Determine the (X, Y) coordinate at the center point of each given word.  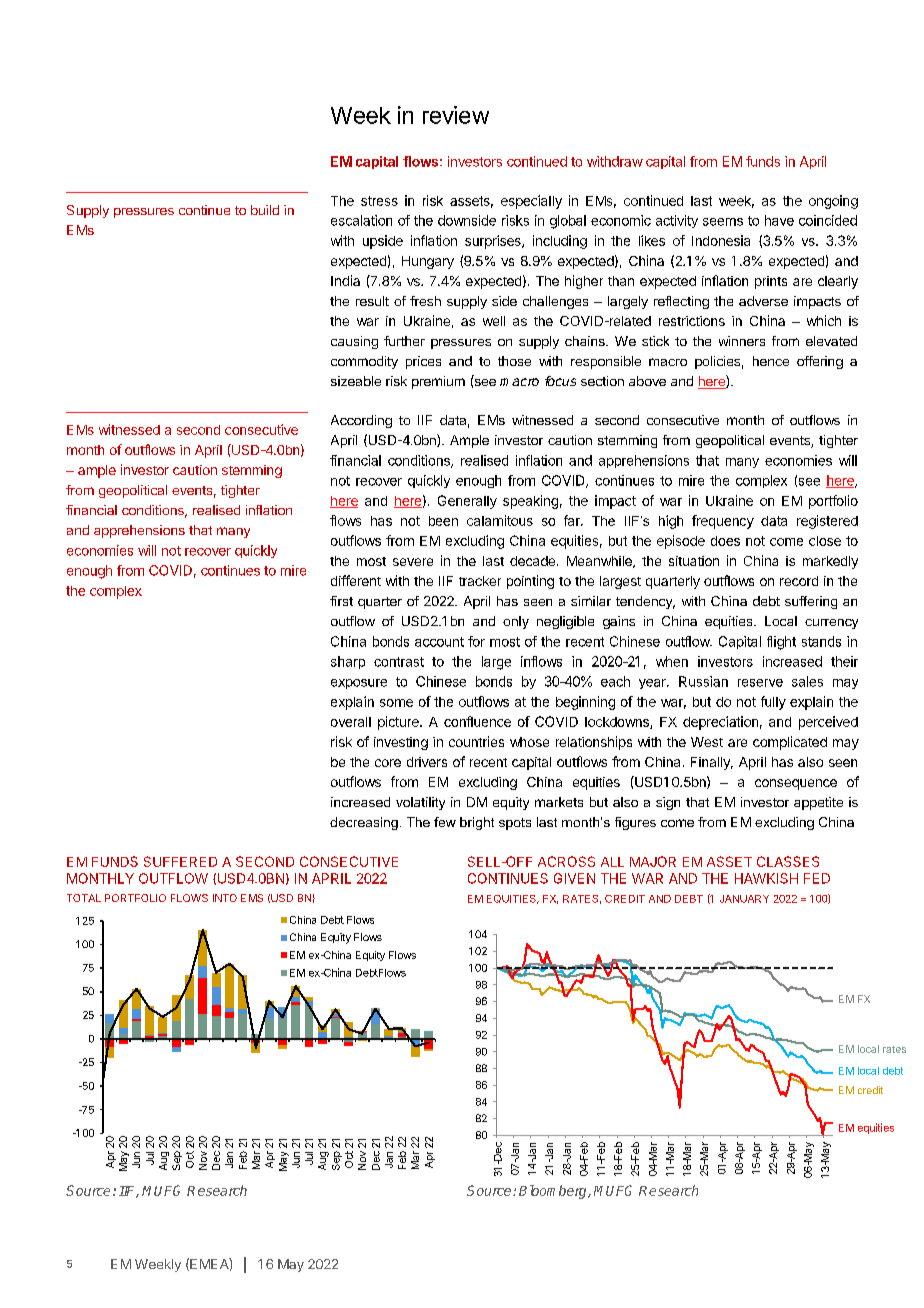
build (265, 210)
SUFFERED (180, 861)
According (361, 421)
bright (477, 823)
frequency (723, 522)
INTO (225, 898)
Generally (467, 502)
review (456, 115)
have (779, 220)
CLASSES (788, 861)
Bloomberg (554, 1192)
